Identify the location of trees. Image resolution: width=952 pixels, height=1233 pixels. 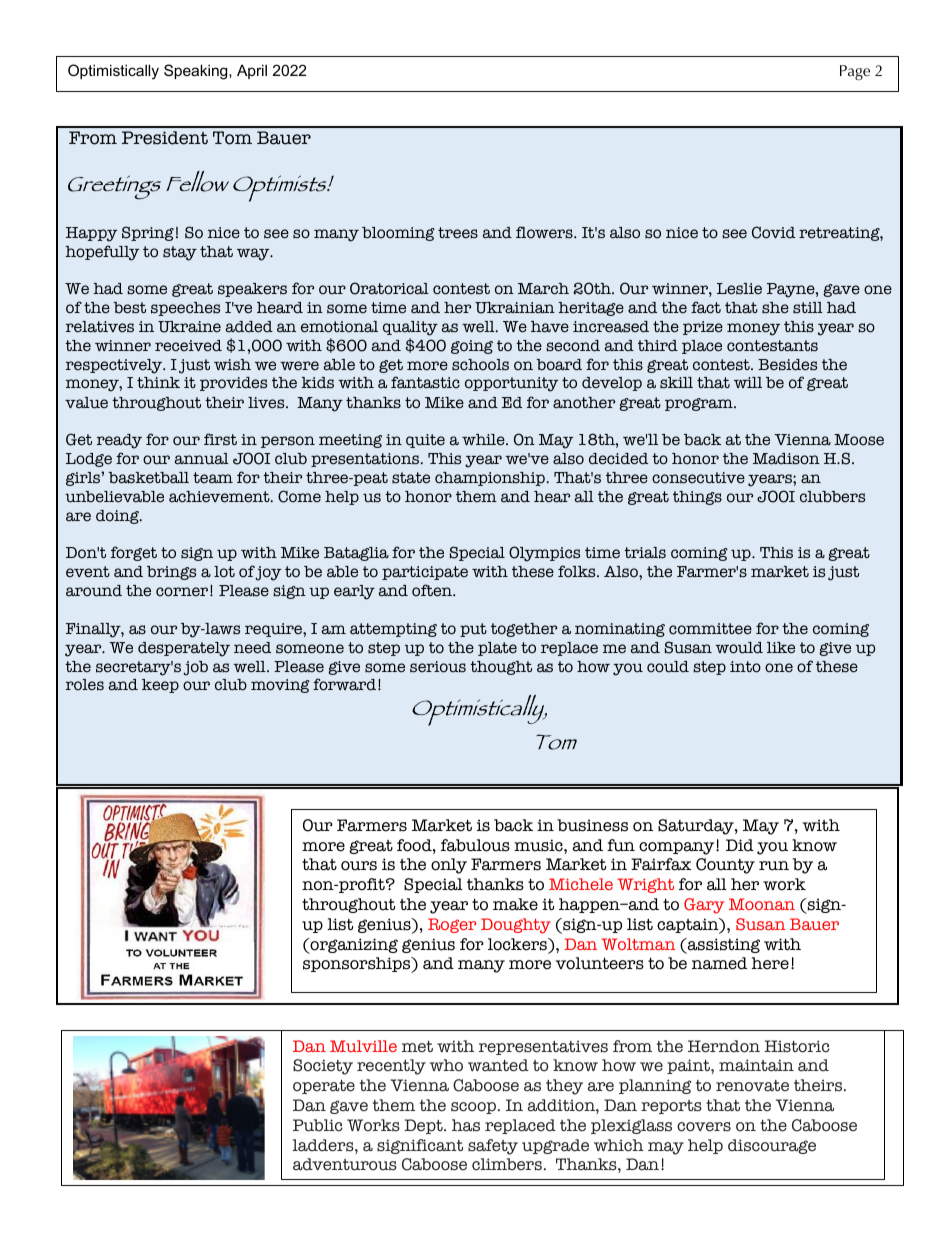
(458, 233).
